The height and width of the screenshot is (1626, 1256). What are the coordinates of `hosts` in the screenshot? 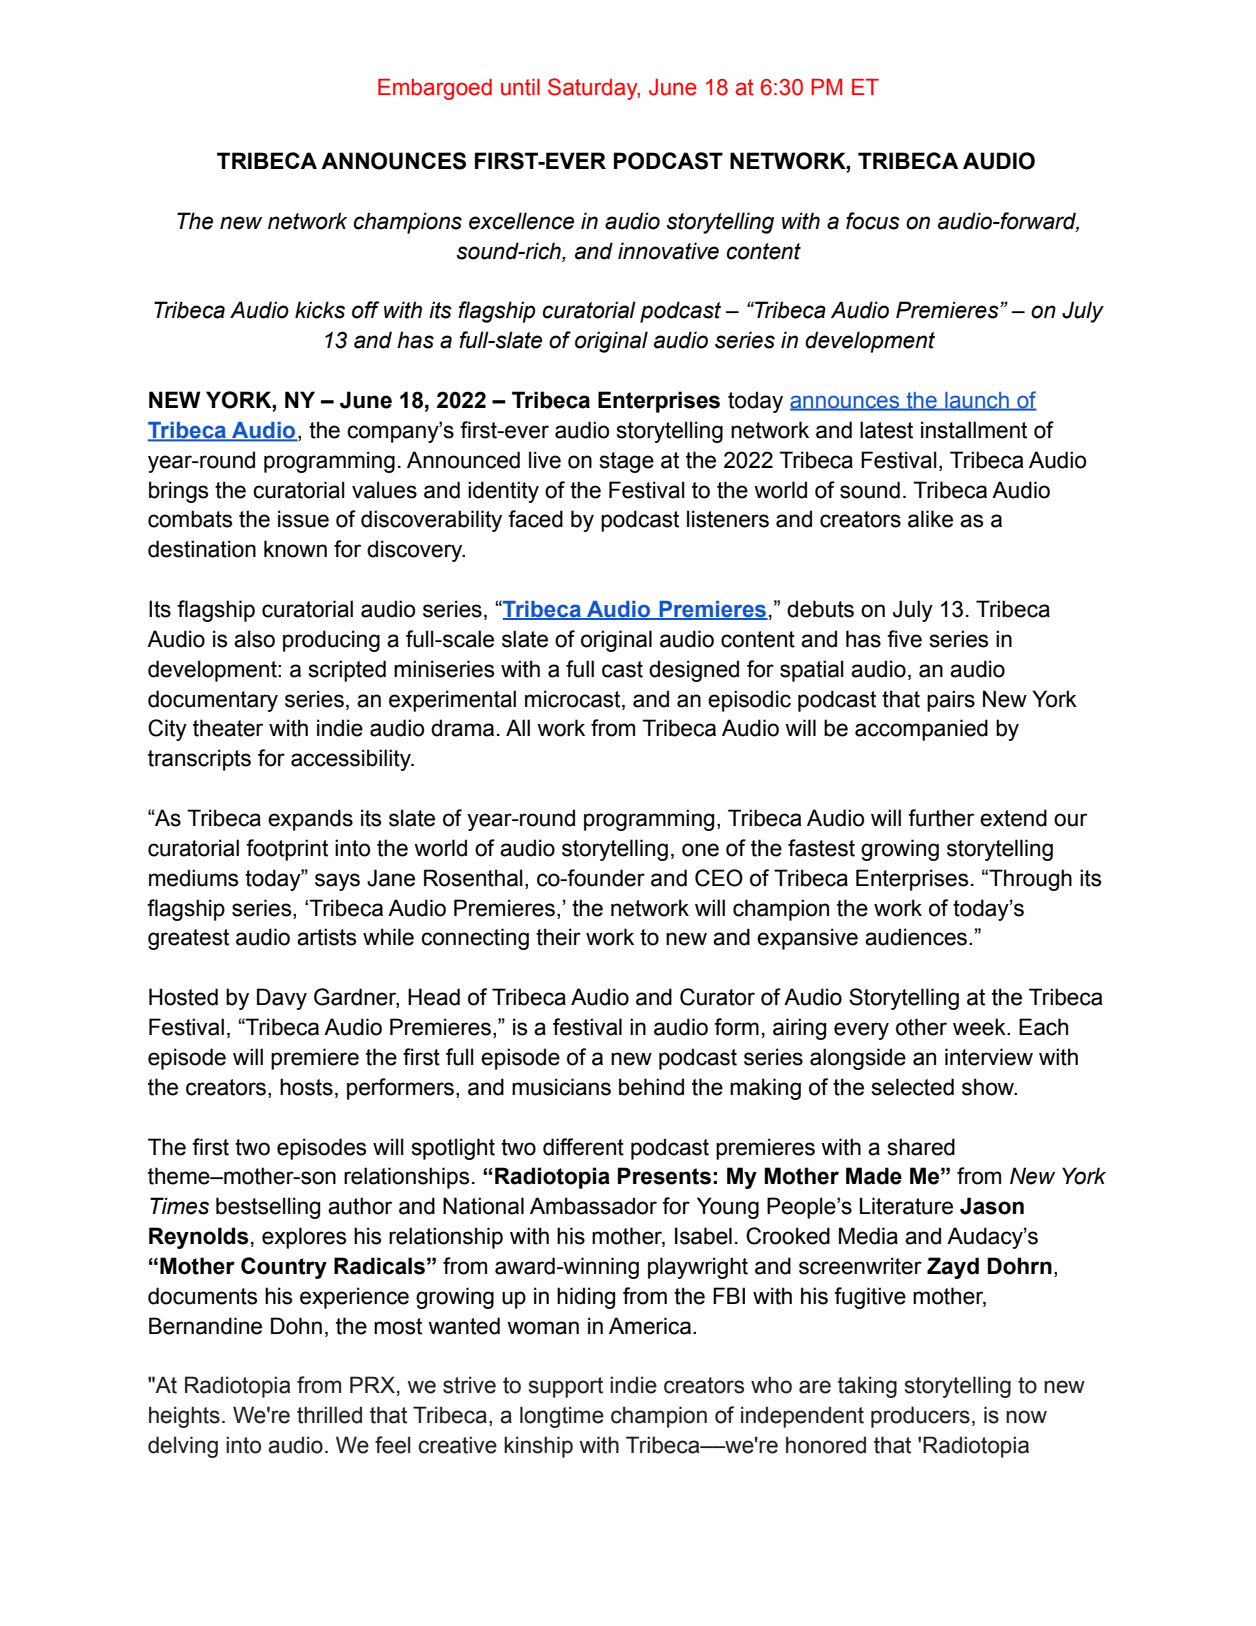 It's located at (306, 1087).
